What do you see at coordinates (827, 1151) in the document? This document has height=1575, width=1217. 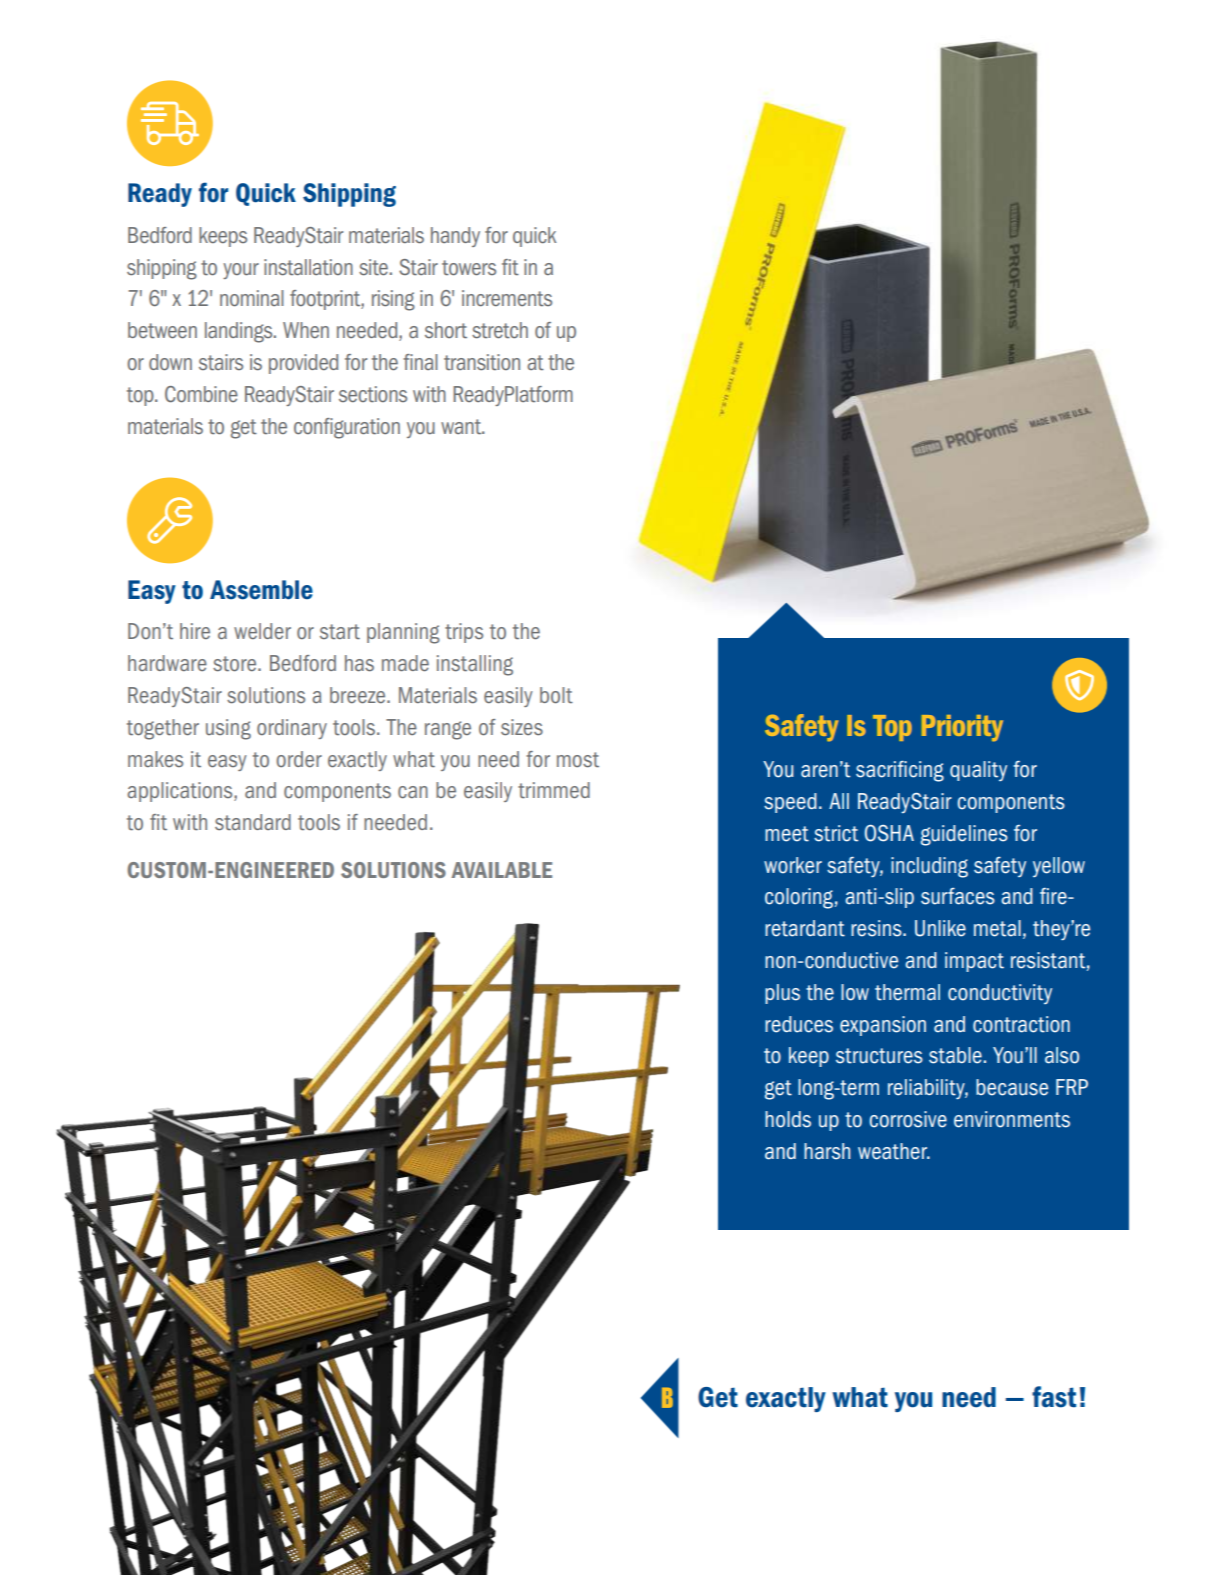 I see `harsh` at bounding box center [827, 1151].
